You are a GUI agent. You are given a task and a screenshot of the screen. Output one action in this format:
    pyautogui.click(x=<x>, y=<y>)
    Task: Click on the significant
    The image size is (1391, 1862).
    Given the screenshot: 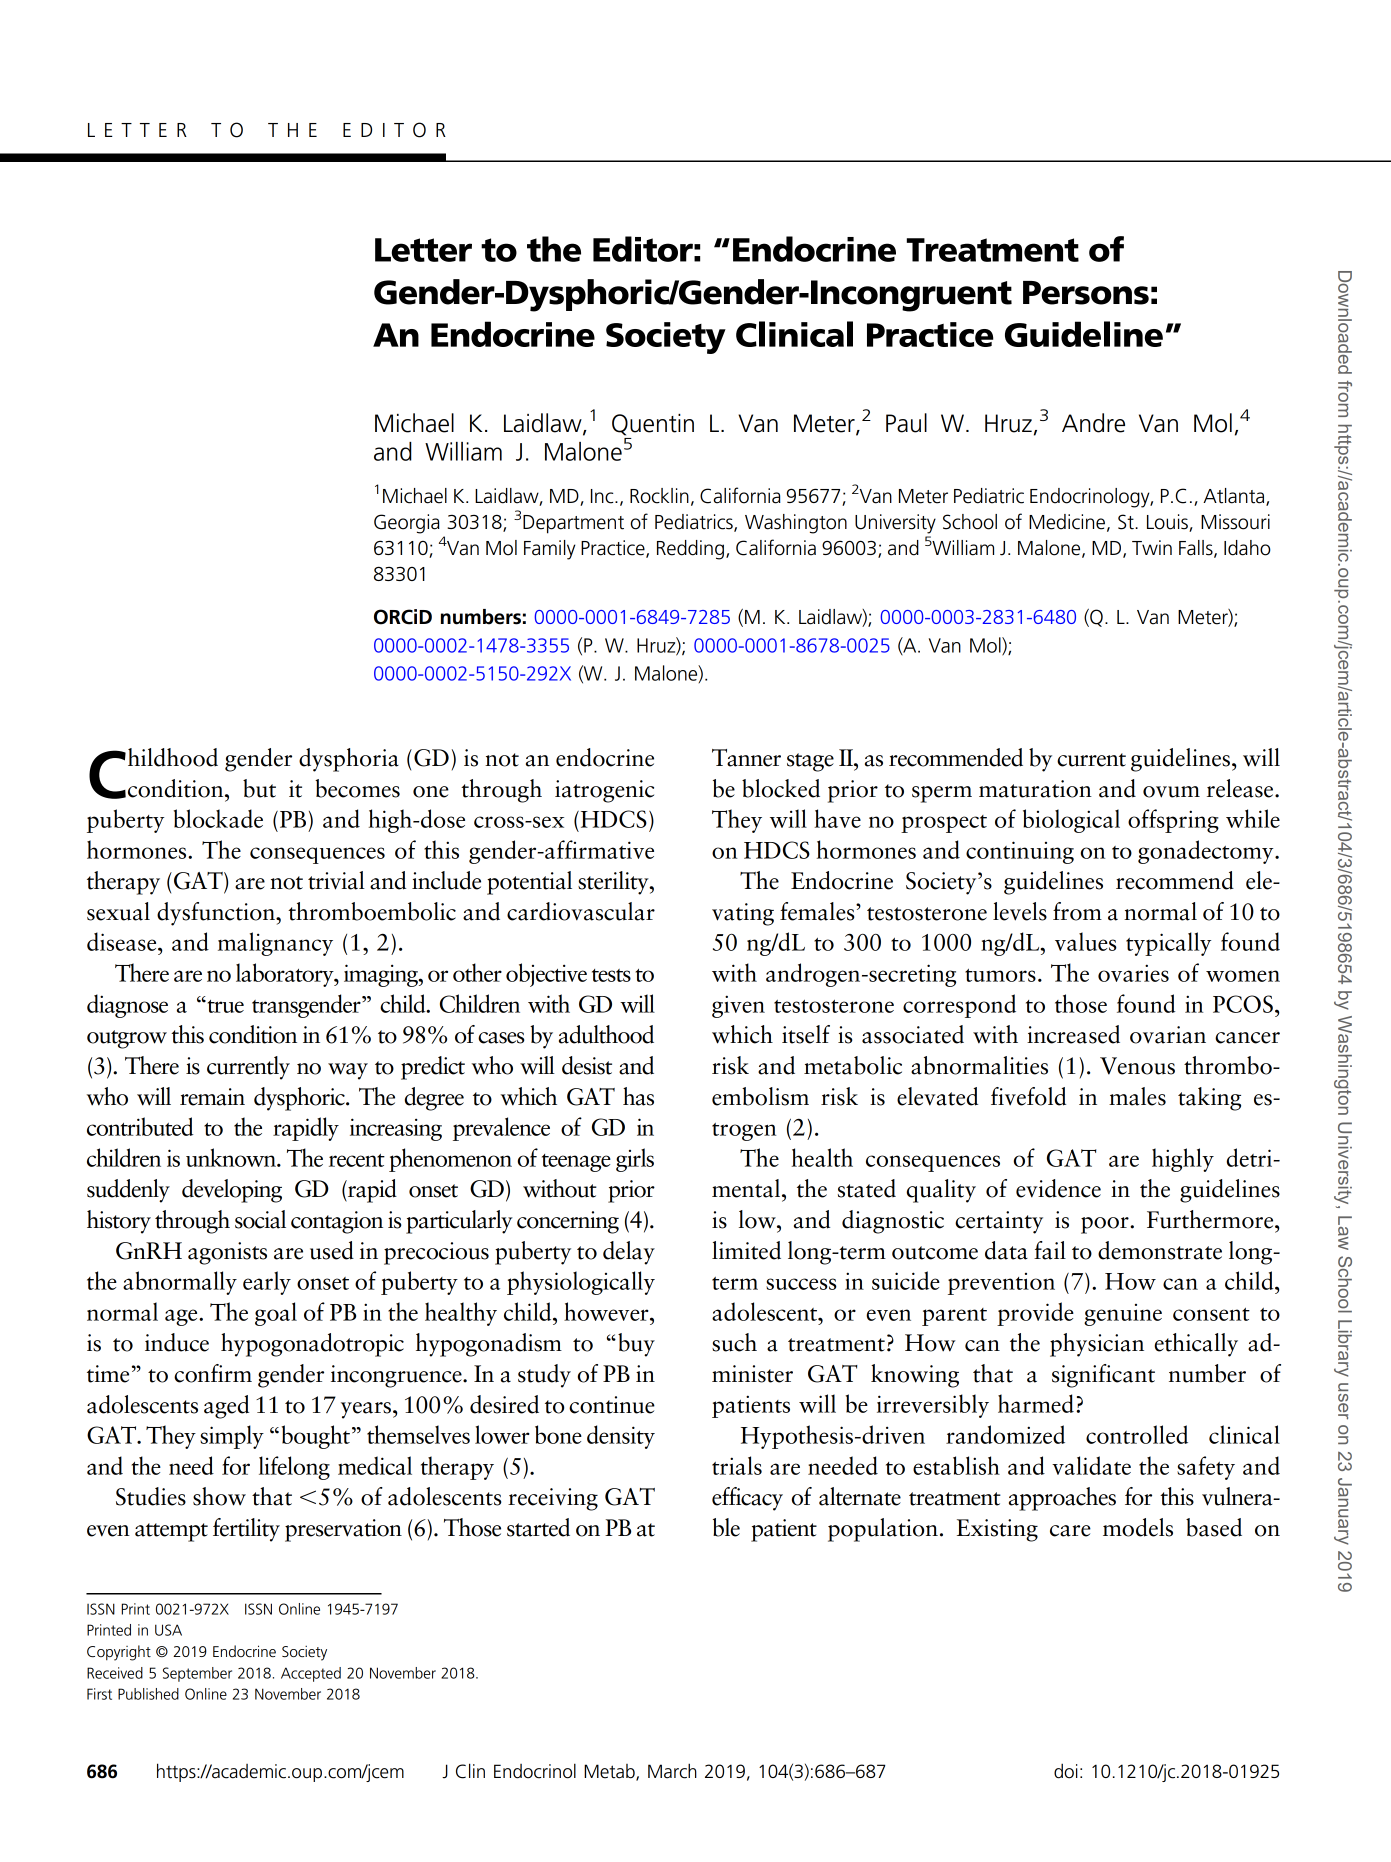 What is the action you would take?
    pyautogui.click(x=1103, y=1376)
